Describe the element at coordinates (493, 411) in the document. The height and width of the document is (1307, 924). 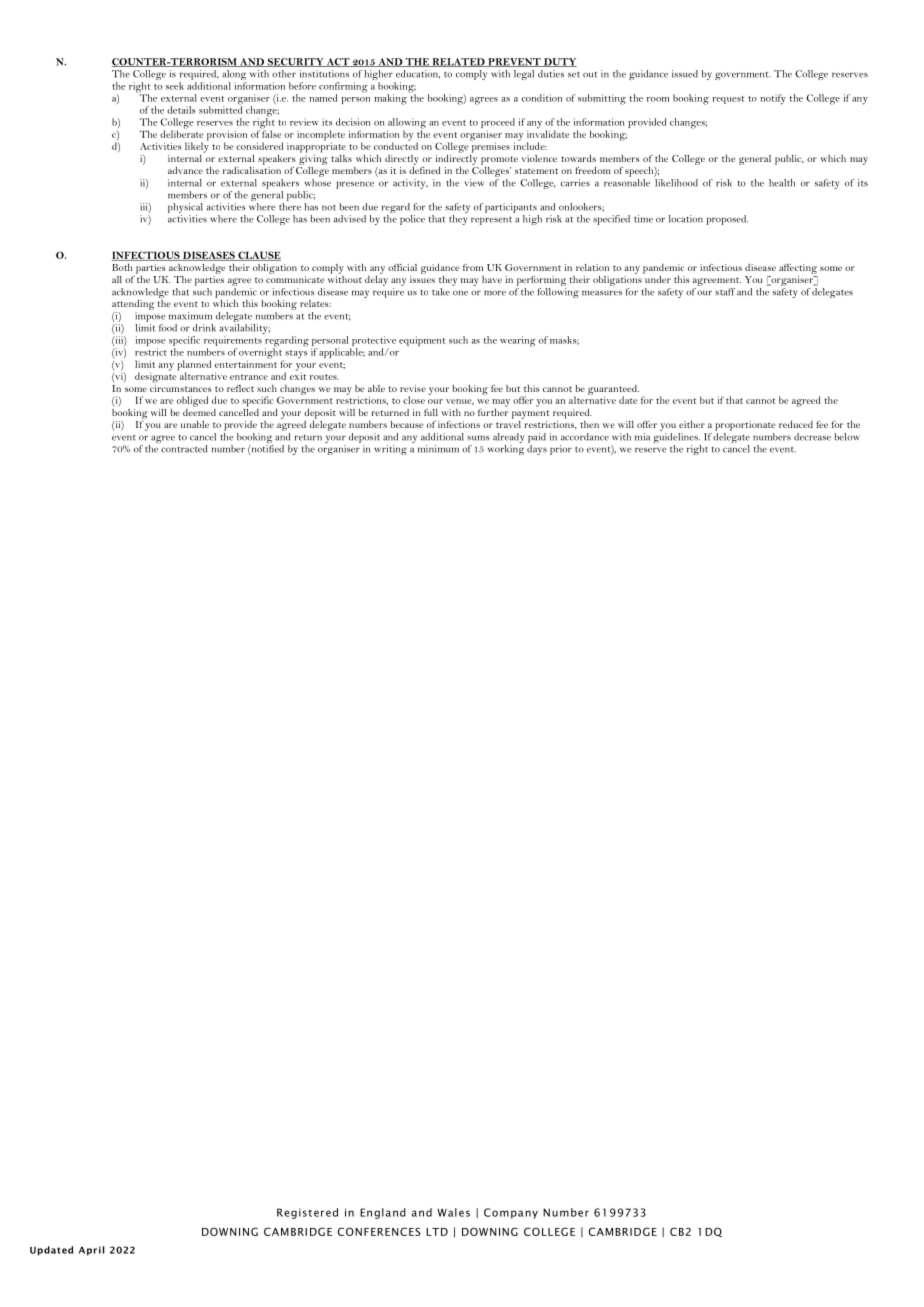
I see `further` at that location.
